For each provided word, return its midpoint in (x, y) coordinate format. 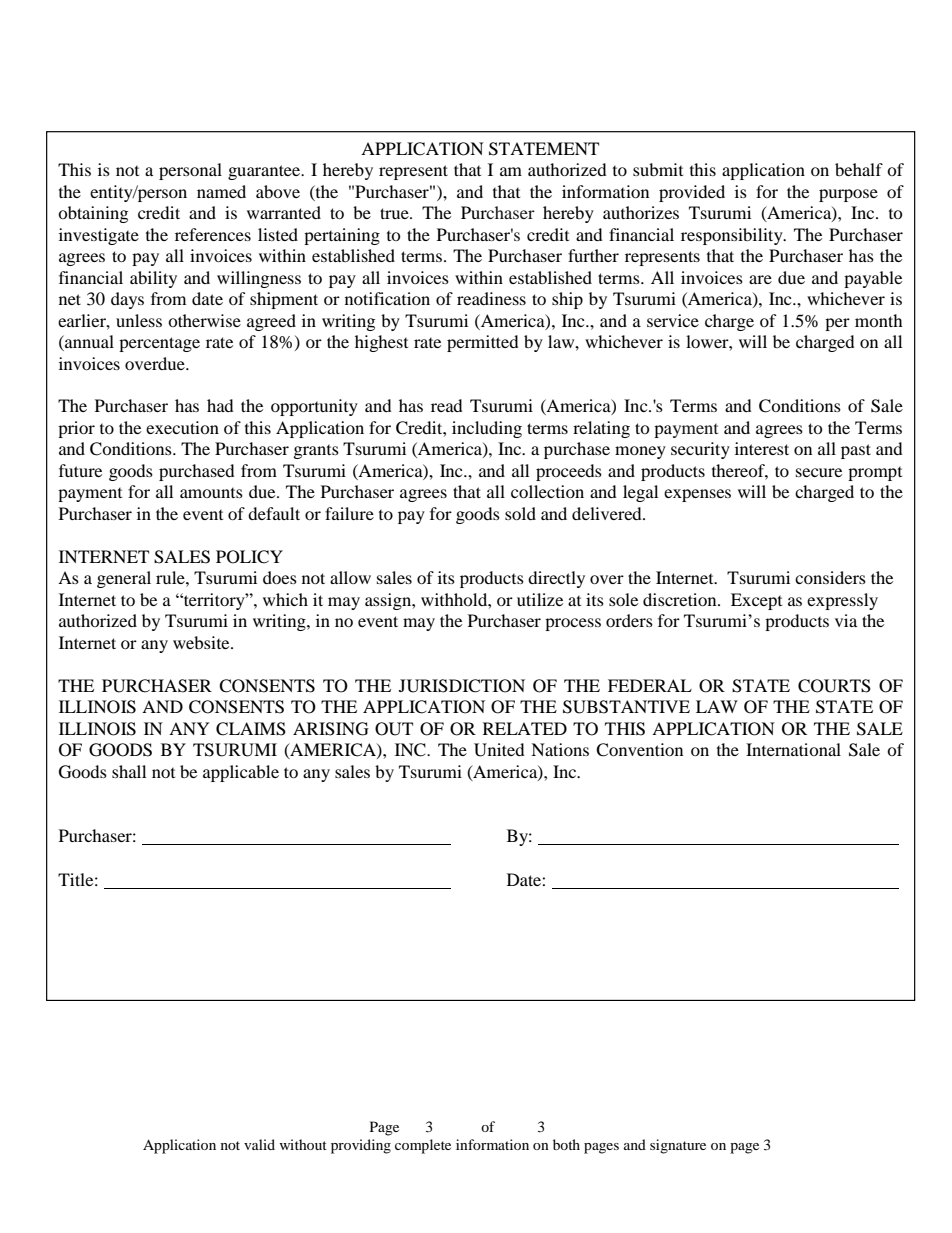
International (793, 749)
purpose (848, 195)
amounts (211, 493)
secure (819, 472)
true (395, 213)
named (221, 191)
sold (520, 513)
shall (129, 771)
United (499, 750)
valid (259, 1144)
